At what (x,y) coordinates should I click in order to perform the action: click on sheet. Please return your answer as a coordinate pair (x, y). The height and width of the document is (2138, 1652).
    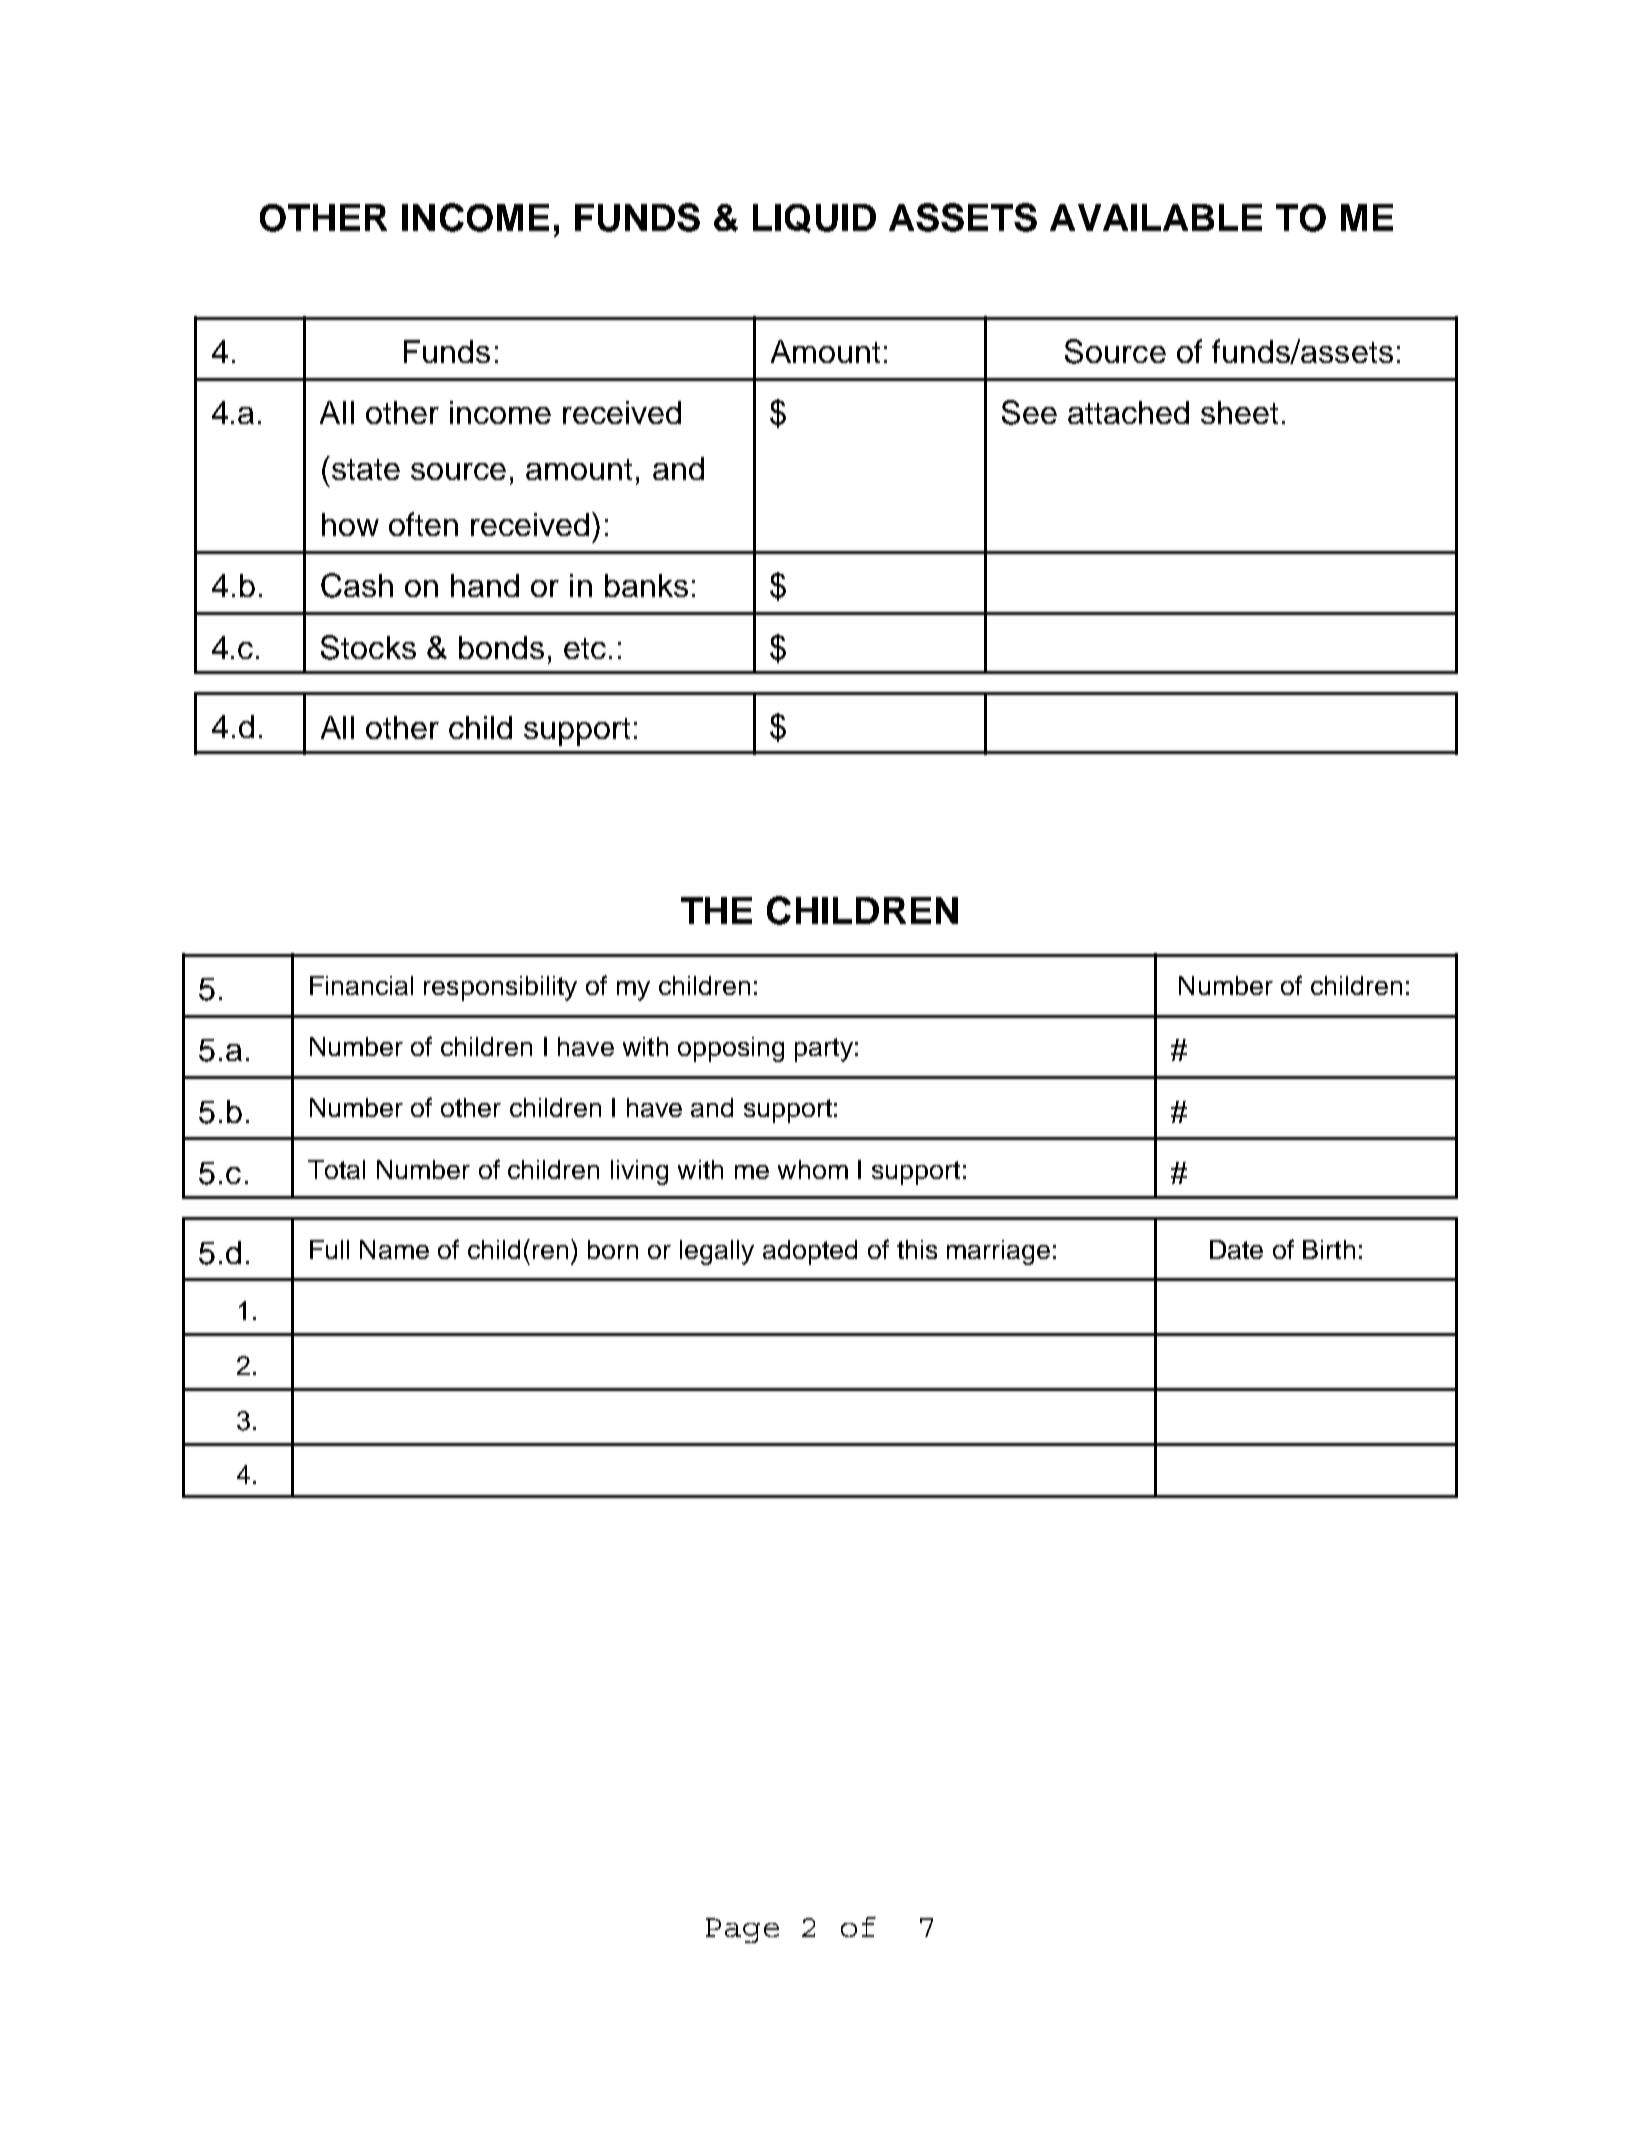
    Looking at the image, I should click on (1239, 412).
